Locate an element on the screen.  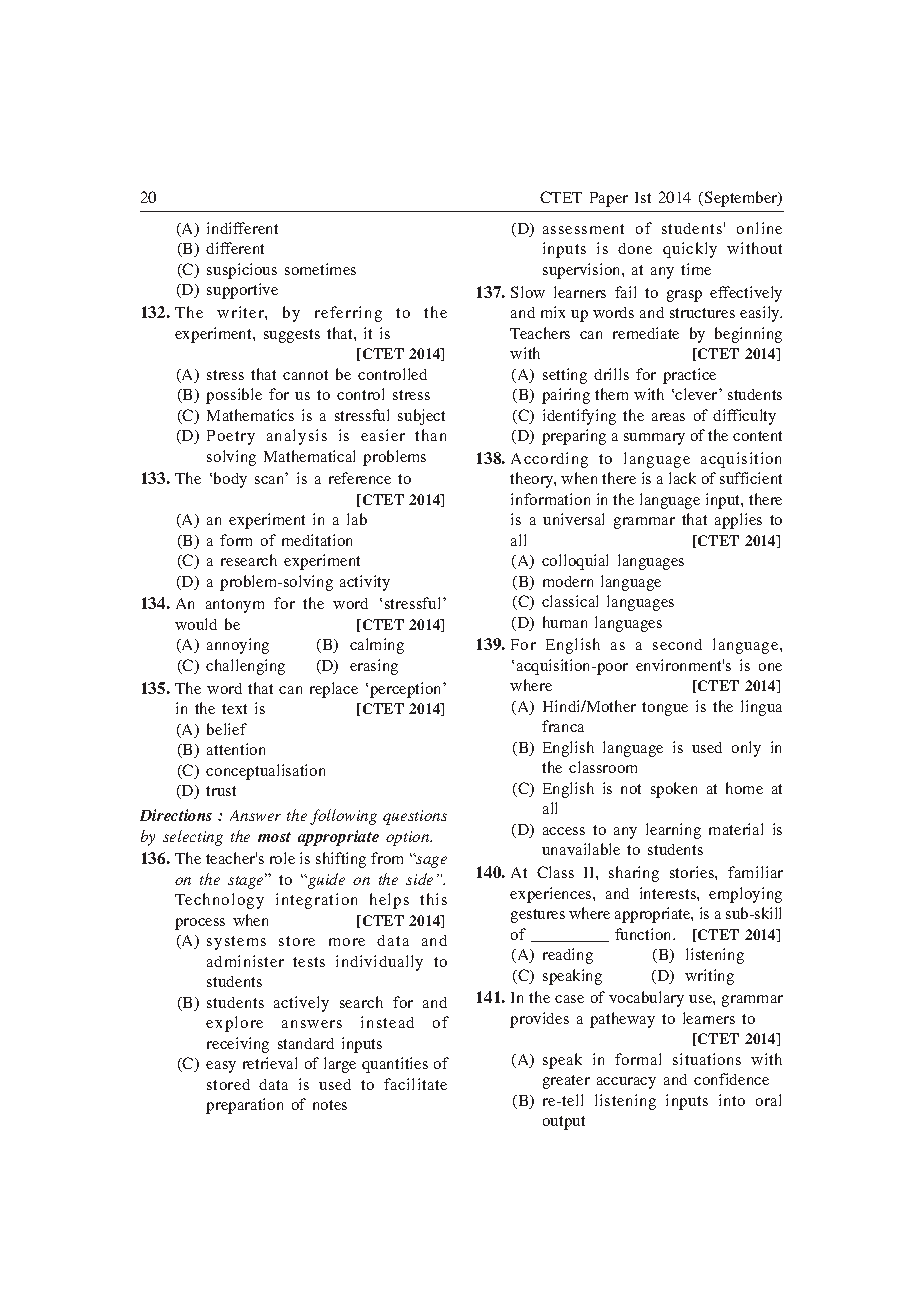
than is located at coordinates (430, 435).
